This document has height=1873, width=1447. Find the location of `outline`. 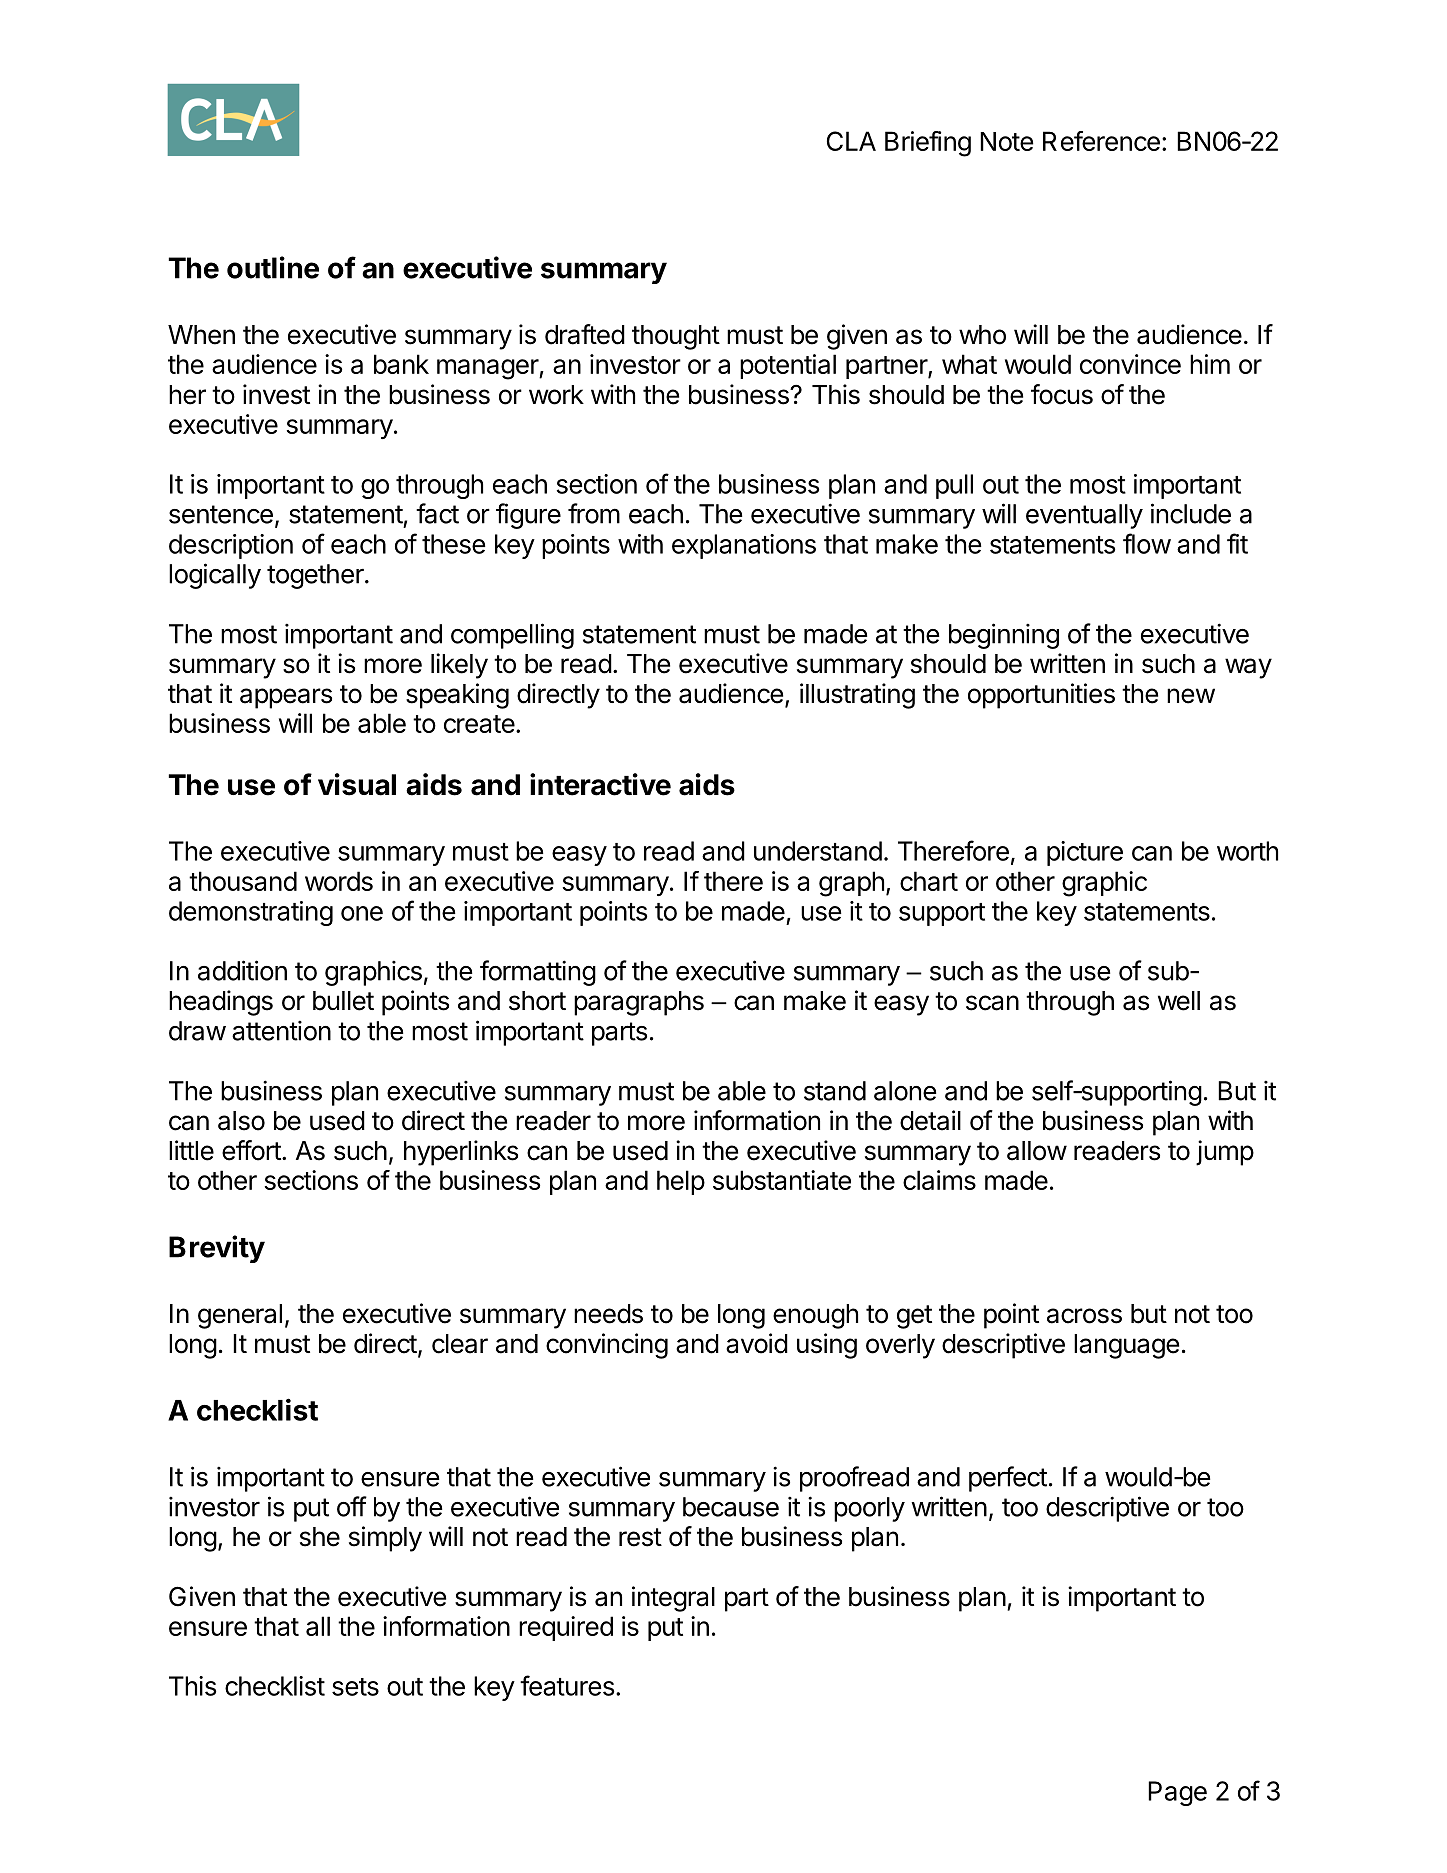

outline is located at coordinates (273, 267).
